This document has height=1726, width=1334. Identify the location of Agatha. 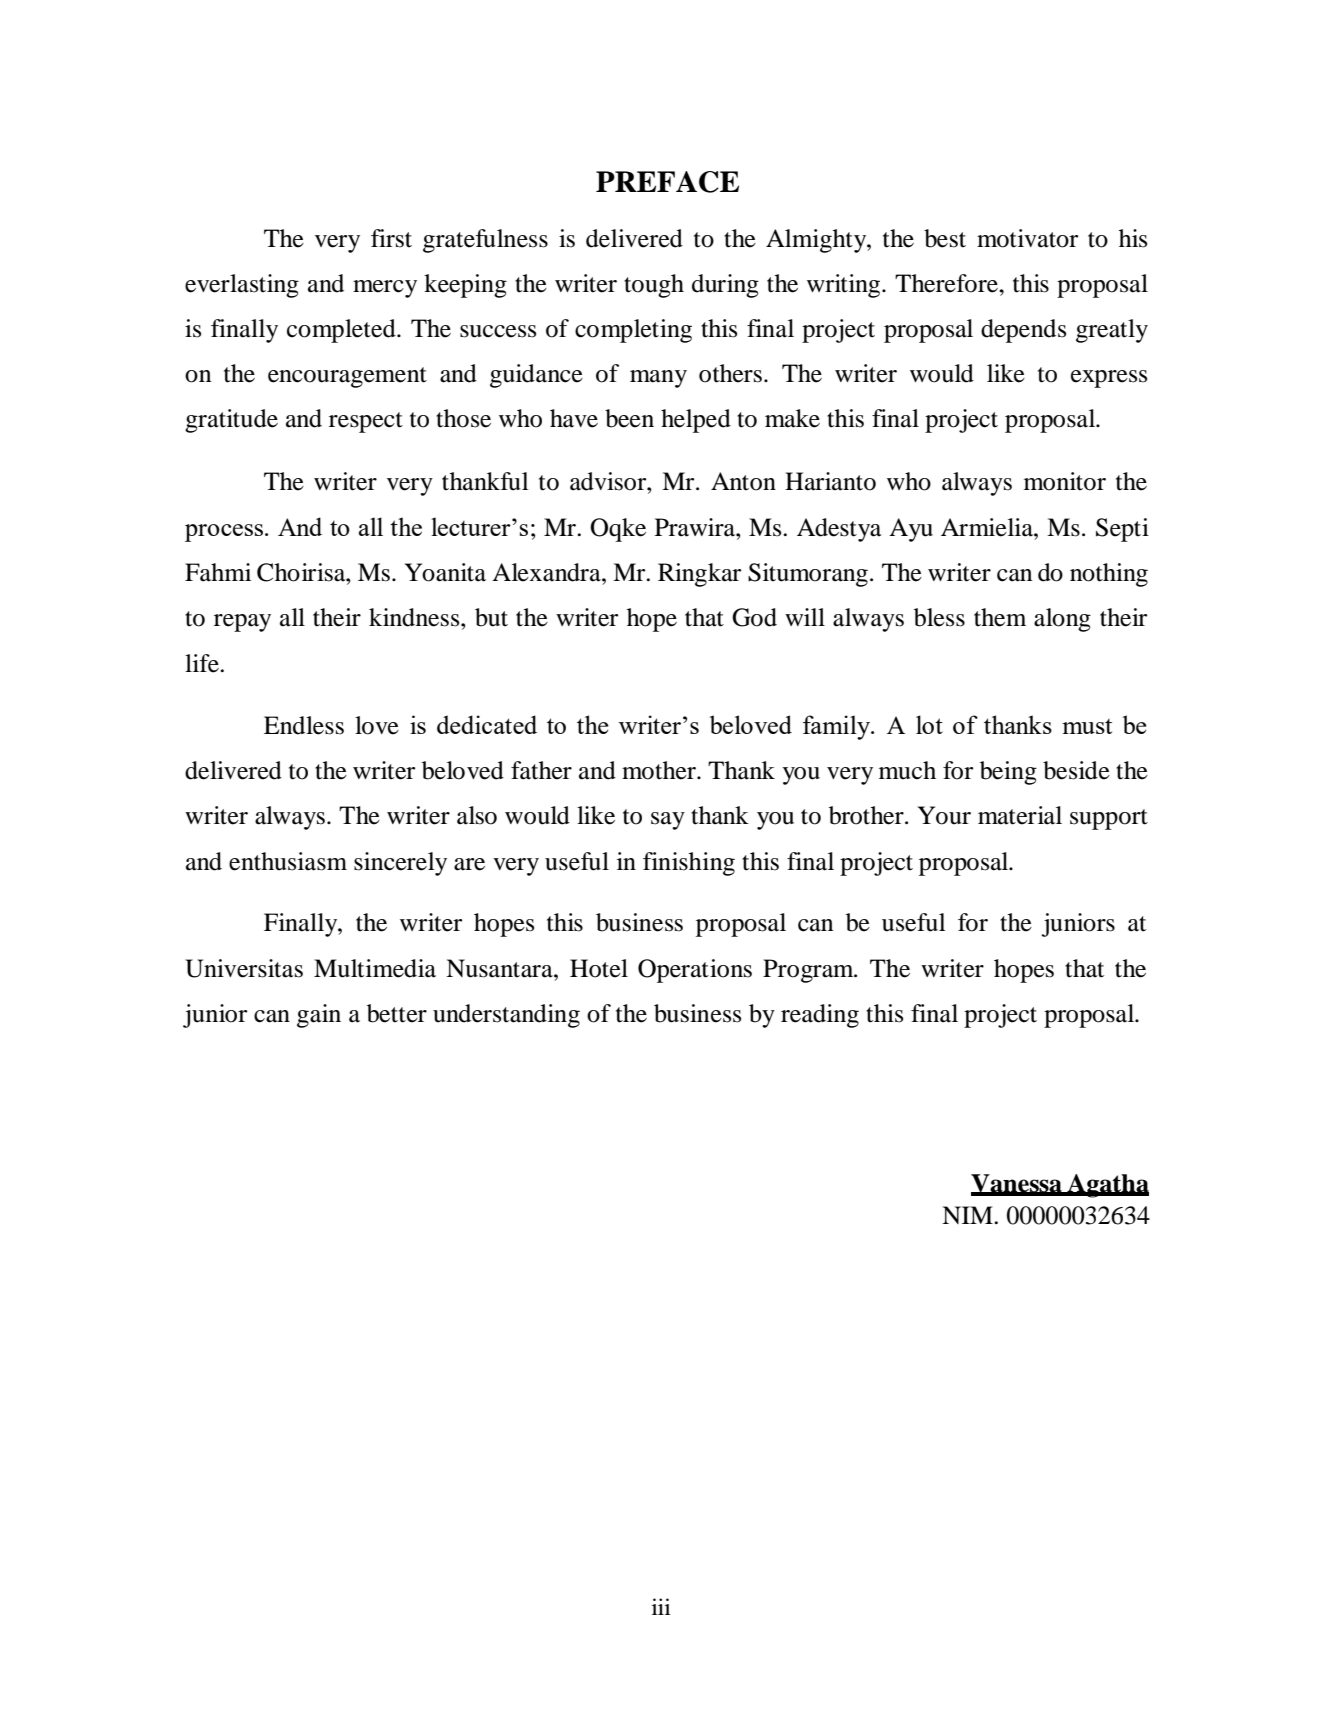
(1107, 1186).
